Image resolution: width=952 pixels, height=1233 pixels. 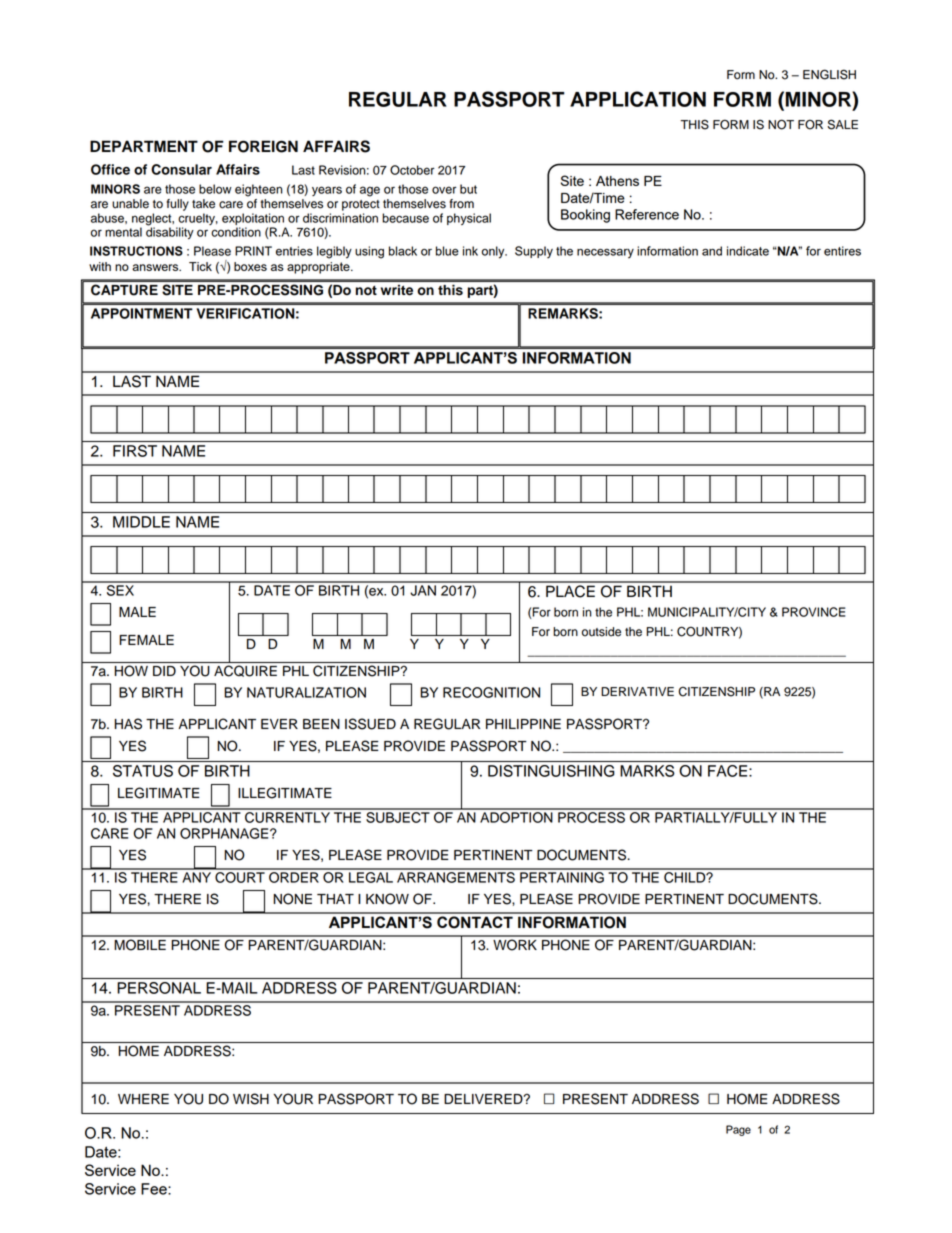 What do you see at coordinates (829, 74) in the screenshot?
I see `ENGLISH` at bounding box center [829, 74].
